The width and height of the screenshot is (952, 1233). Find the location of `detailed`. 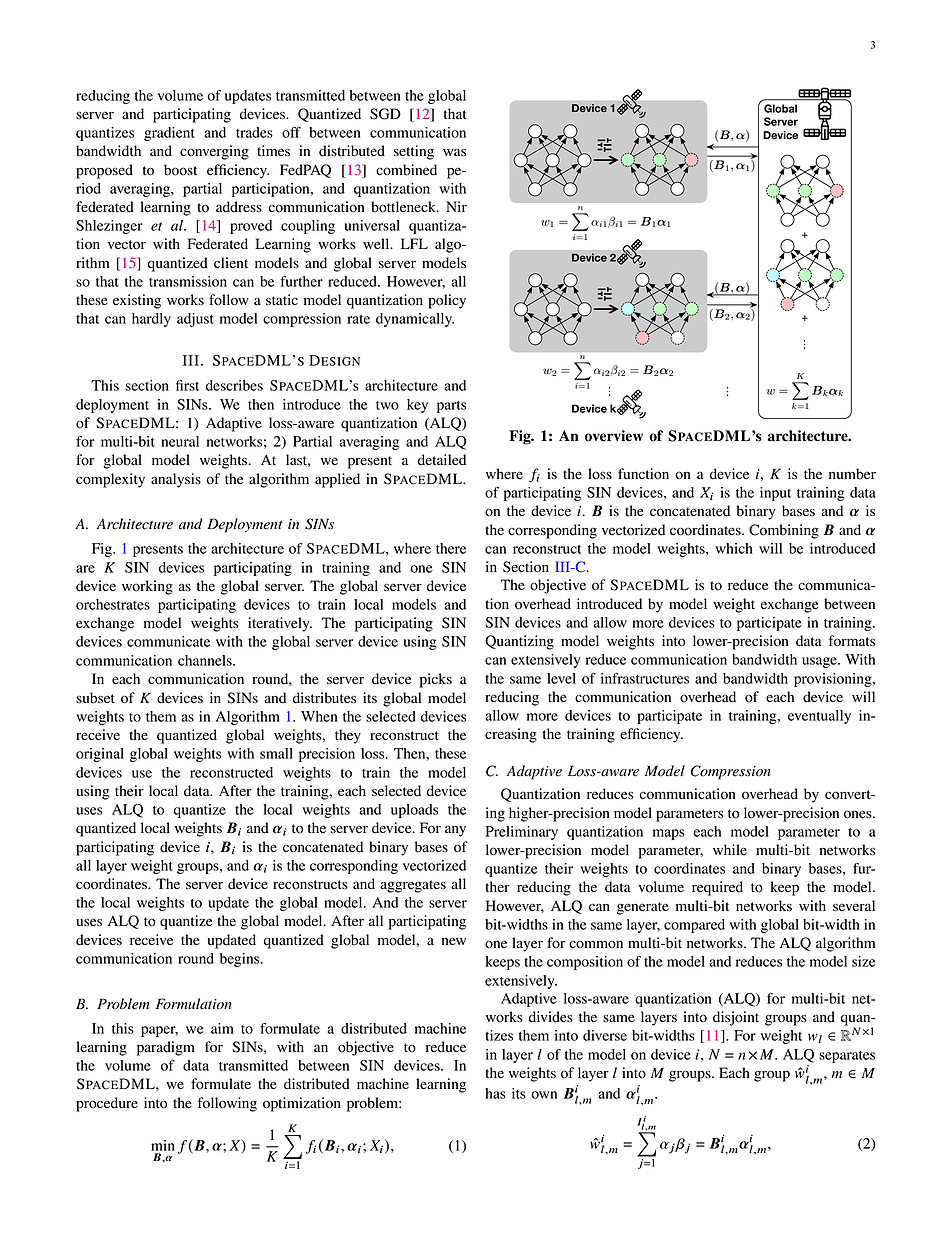

detailed is located at coordinates (442, 460).
